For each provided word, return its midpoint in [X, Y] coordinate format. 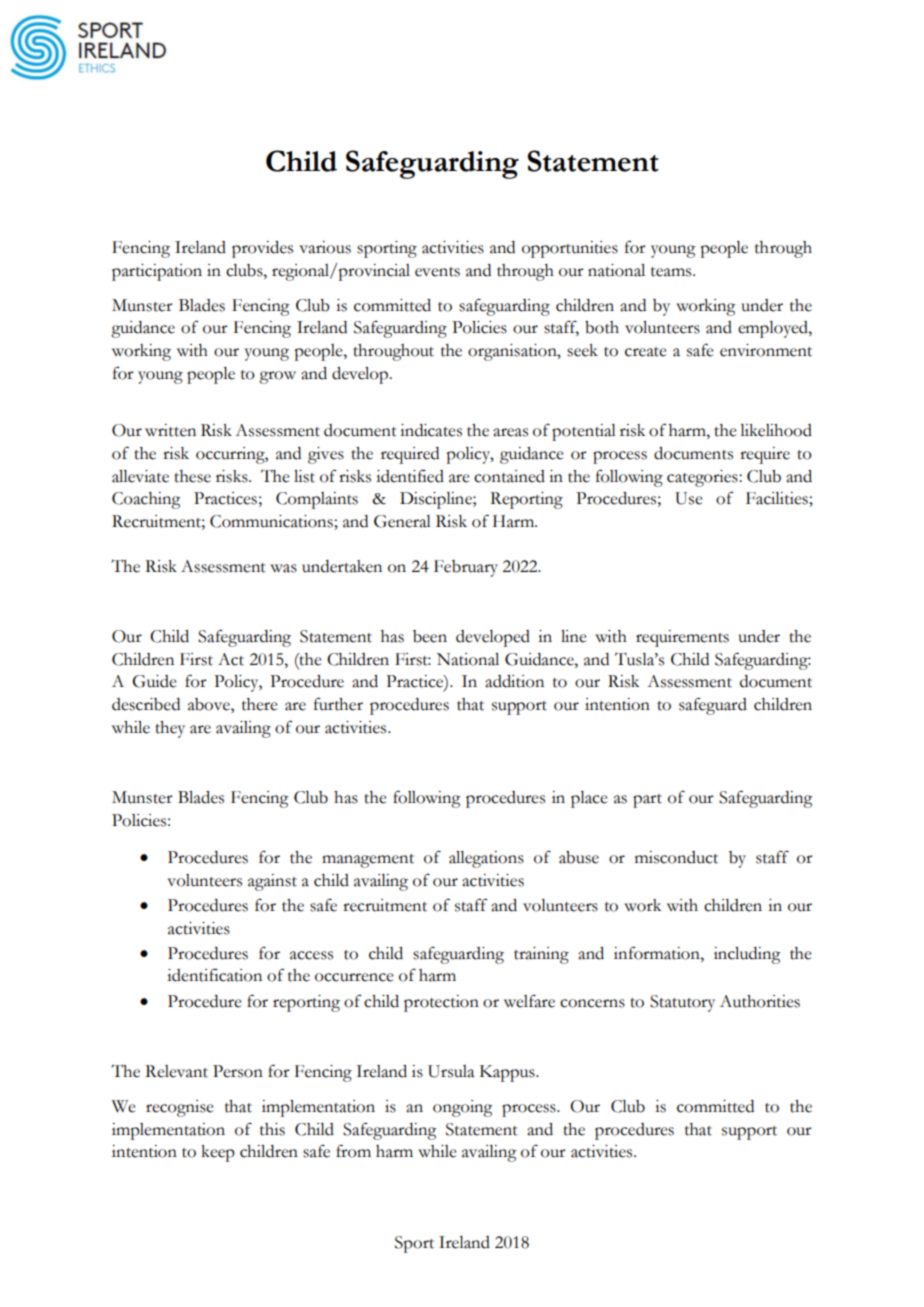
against [272, 882]
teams [672, 272]
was [283, 568]
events [437, 272]
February [466, 568]
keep [218, 1153]
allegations [486, 859]
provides [262, 249]
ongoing [463, 1108]
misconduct [676, 857]
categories [703, 478]
